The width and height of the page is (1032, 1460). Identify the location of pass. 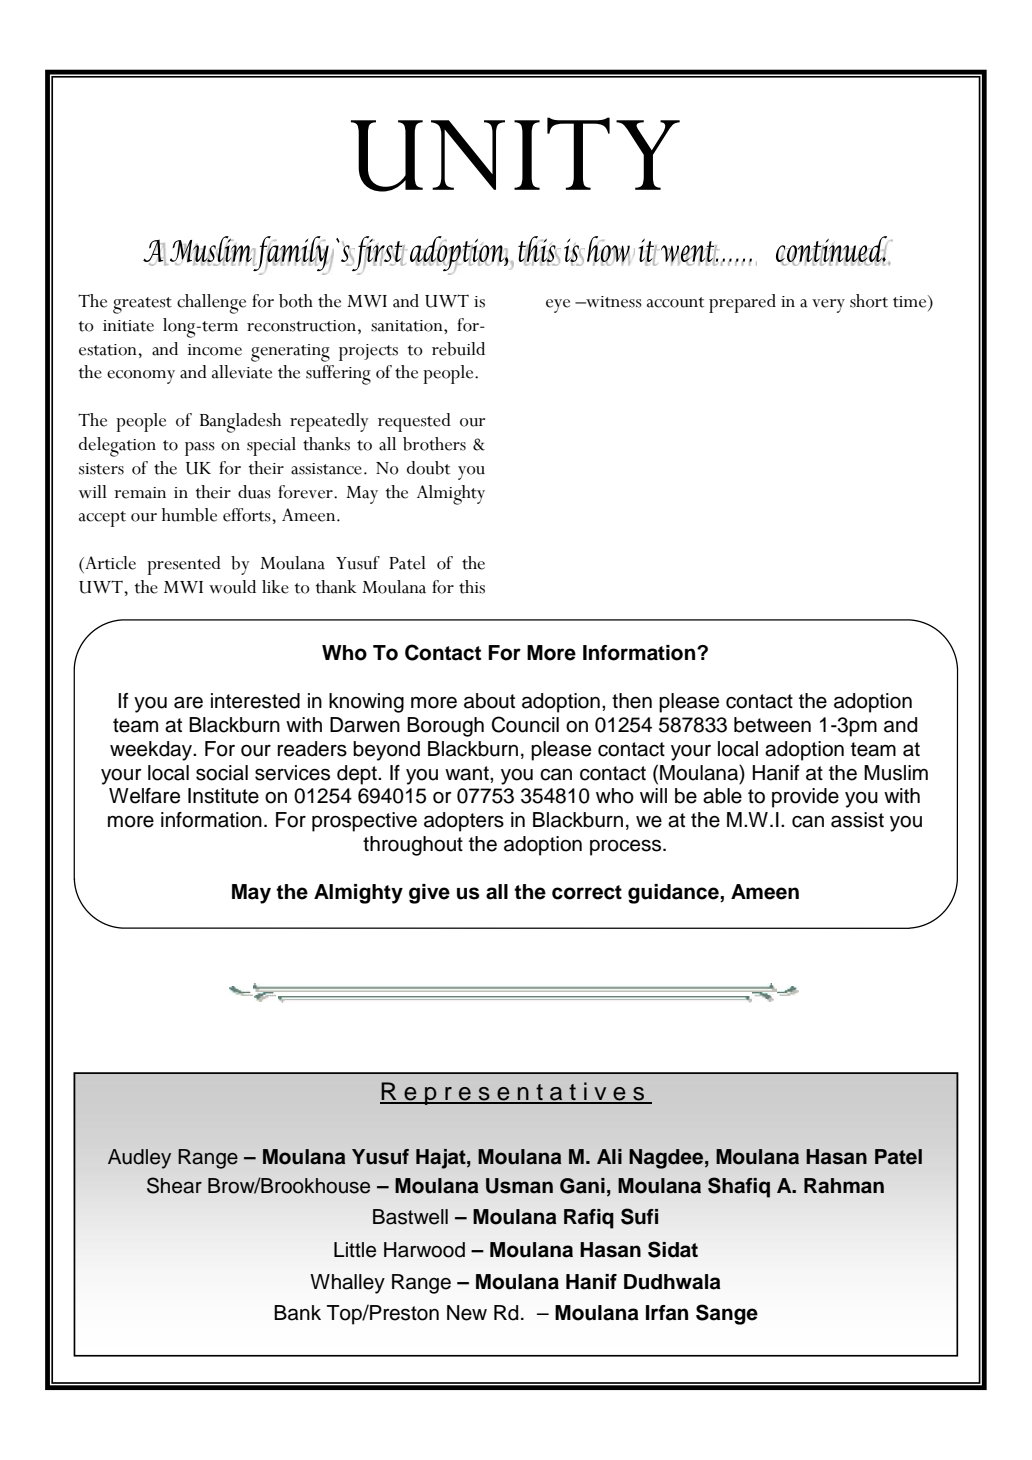
(200, 449).
